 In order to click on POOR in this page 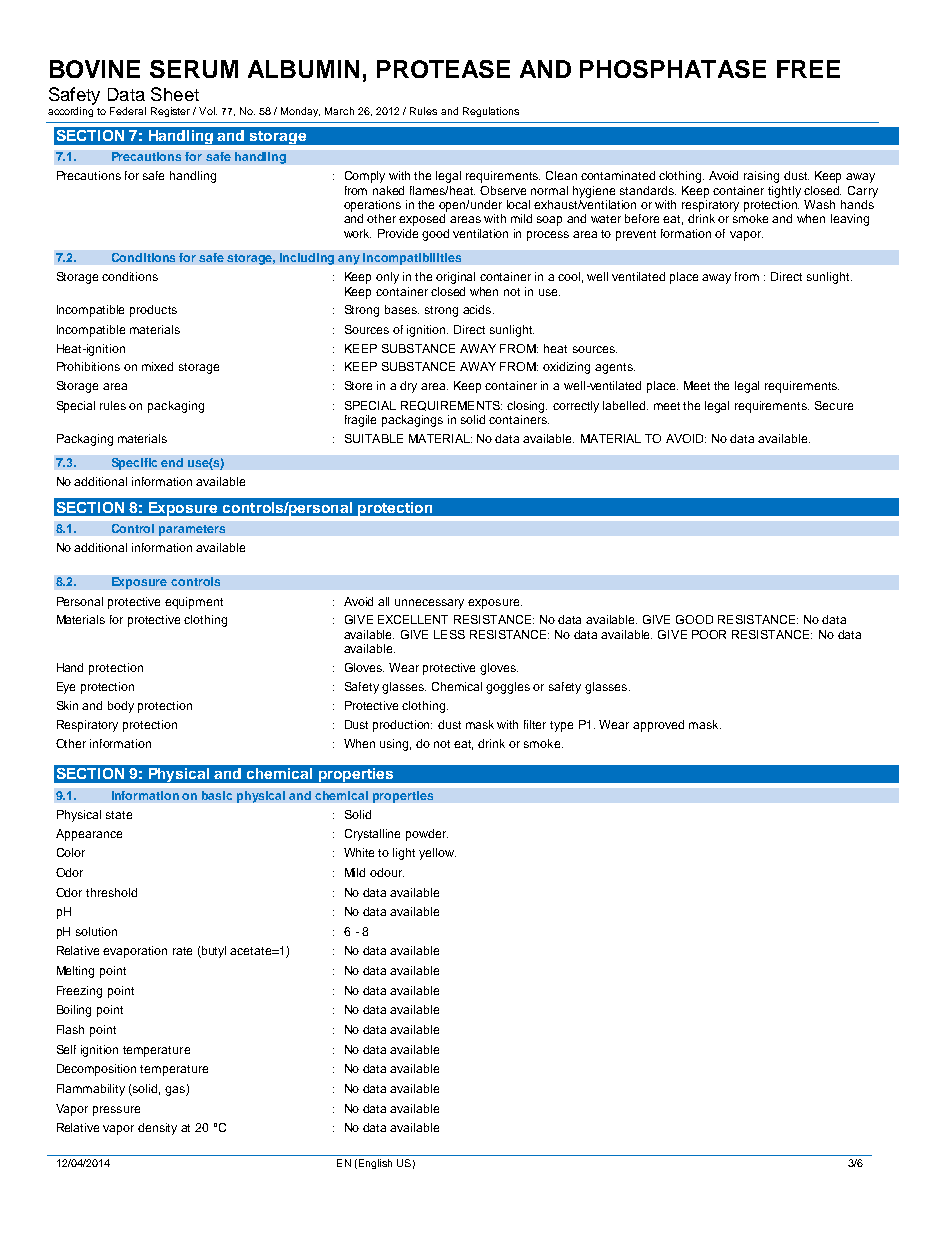, I will do `click(709, 634)`.
